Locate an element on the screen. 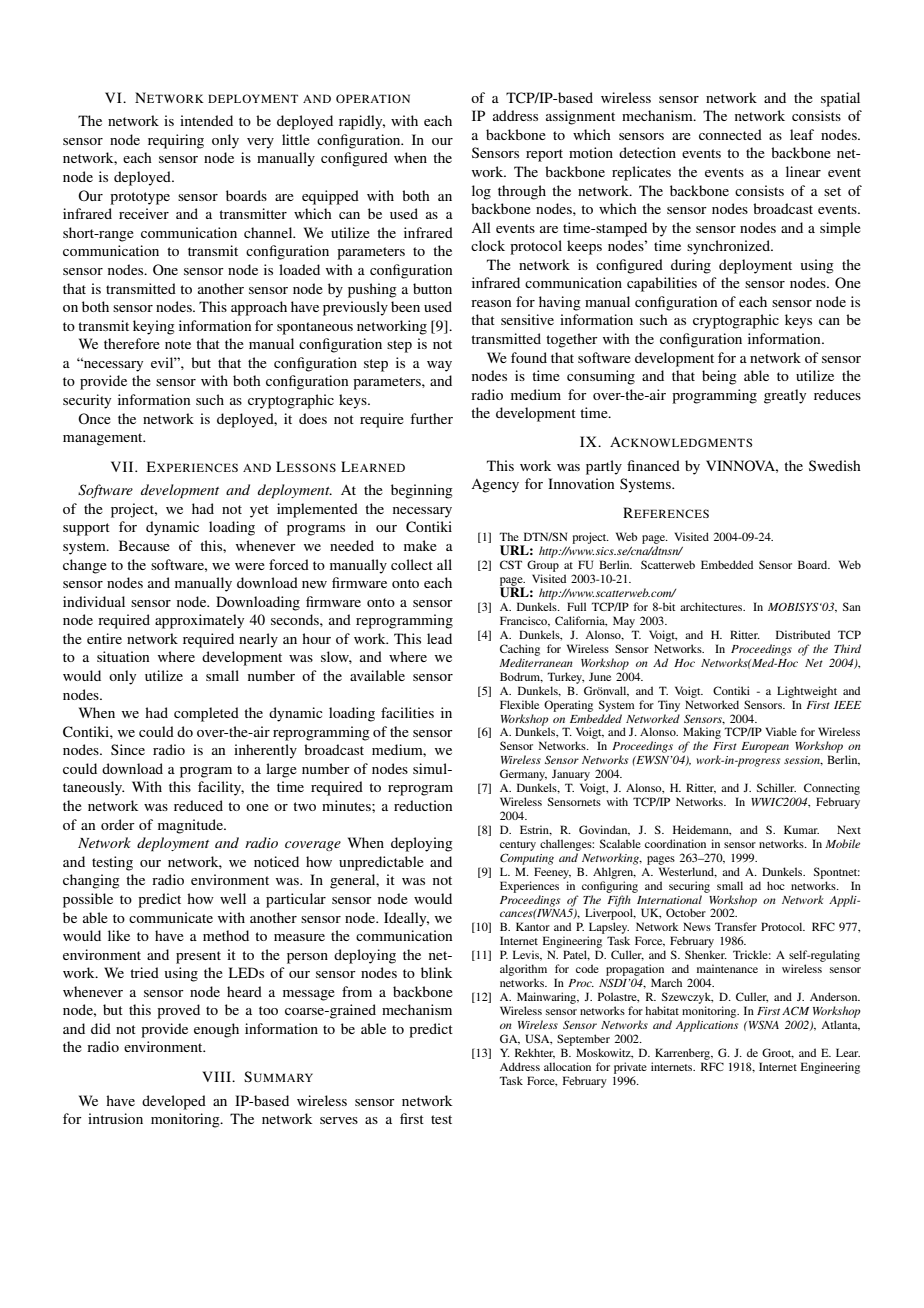 The image size is (924, 1308). note is located at coordinates (178, 344).
